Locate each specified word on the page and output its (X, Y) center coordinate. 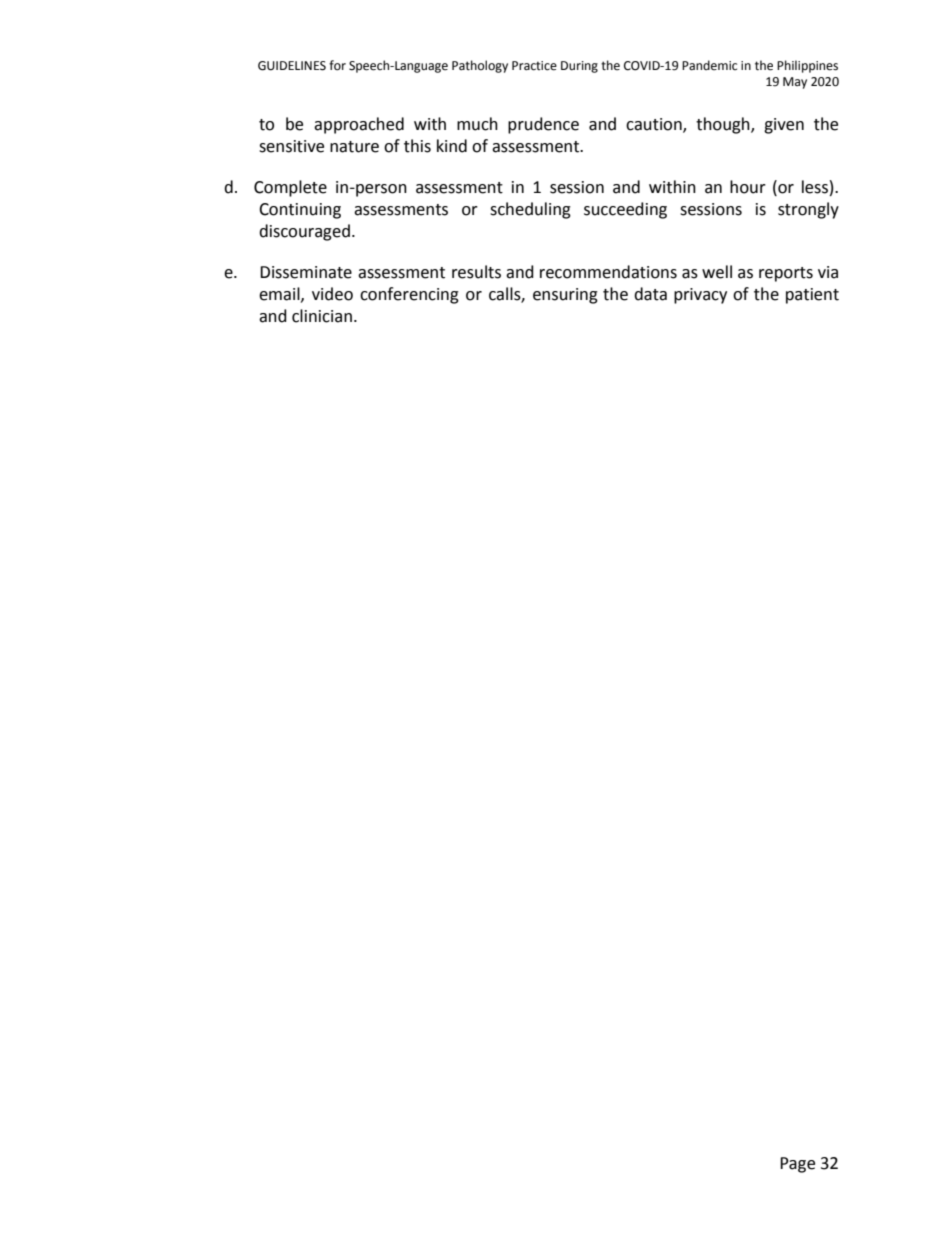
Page (797, 1165)
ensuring (565, 296)
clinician (322, 316)
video (332, 294)
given (784, 126)
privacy (700, 296)
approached (359, 125)
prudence (543, 125)
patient (812, 296)
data (650, 294)
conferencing (409, 295)
